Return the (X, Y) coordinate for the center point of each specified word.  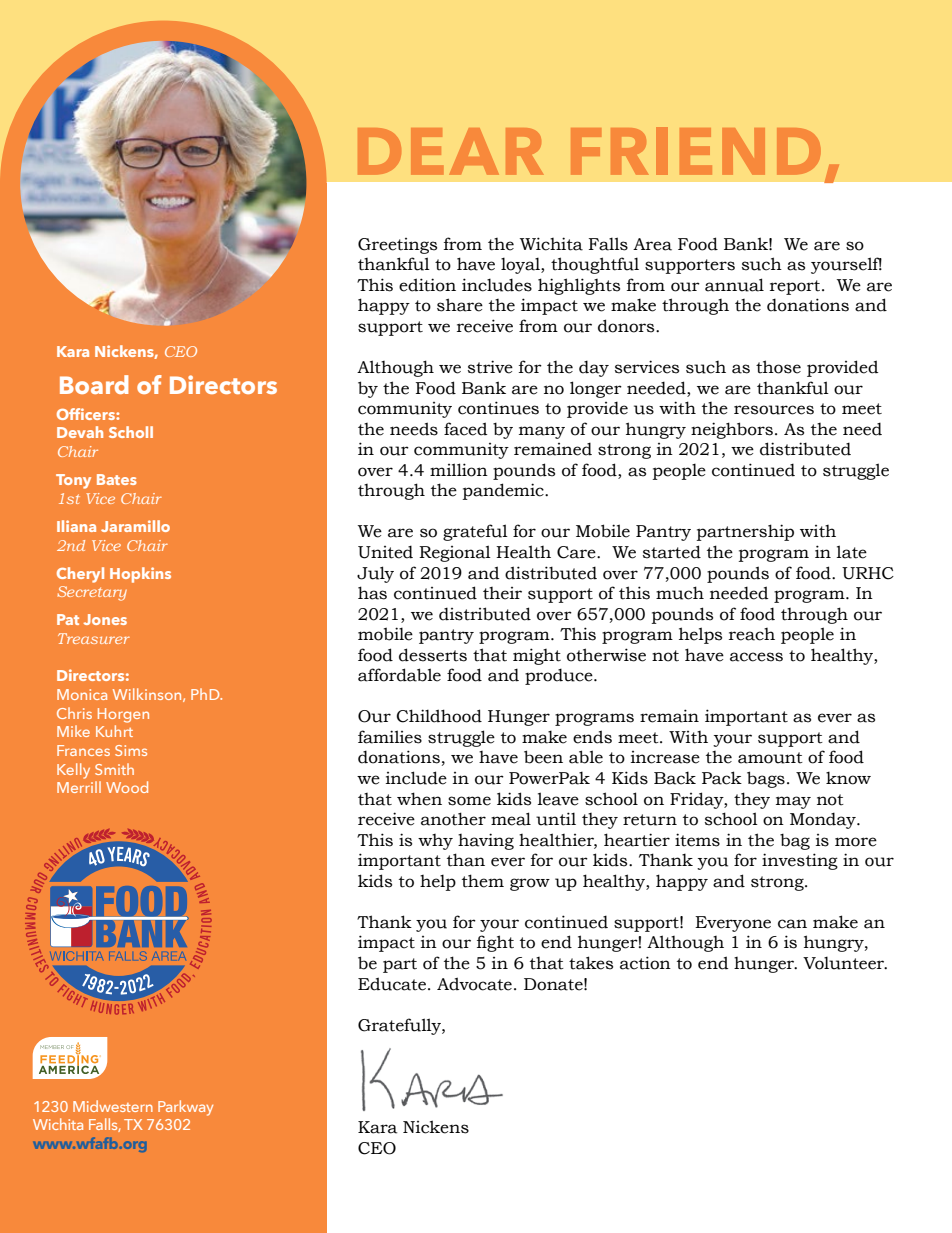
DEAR (450, 151)
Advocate (474, 984)
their (502, 593)
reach (752, 634)
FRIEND (696, 151)
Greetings (397, 246)
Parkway (185, 1108)
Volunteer (845, 963)
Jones (105, 619)
